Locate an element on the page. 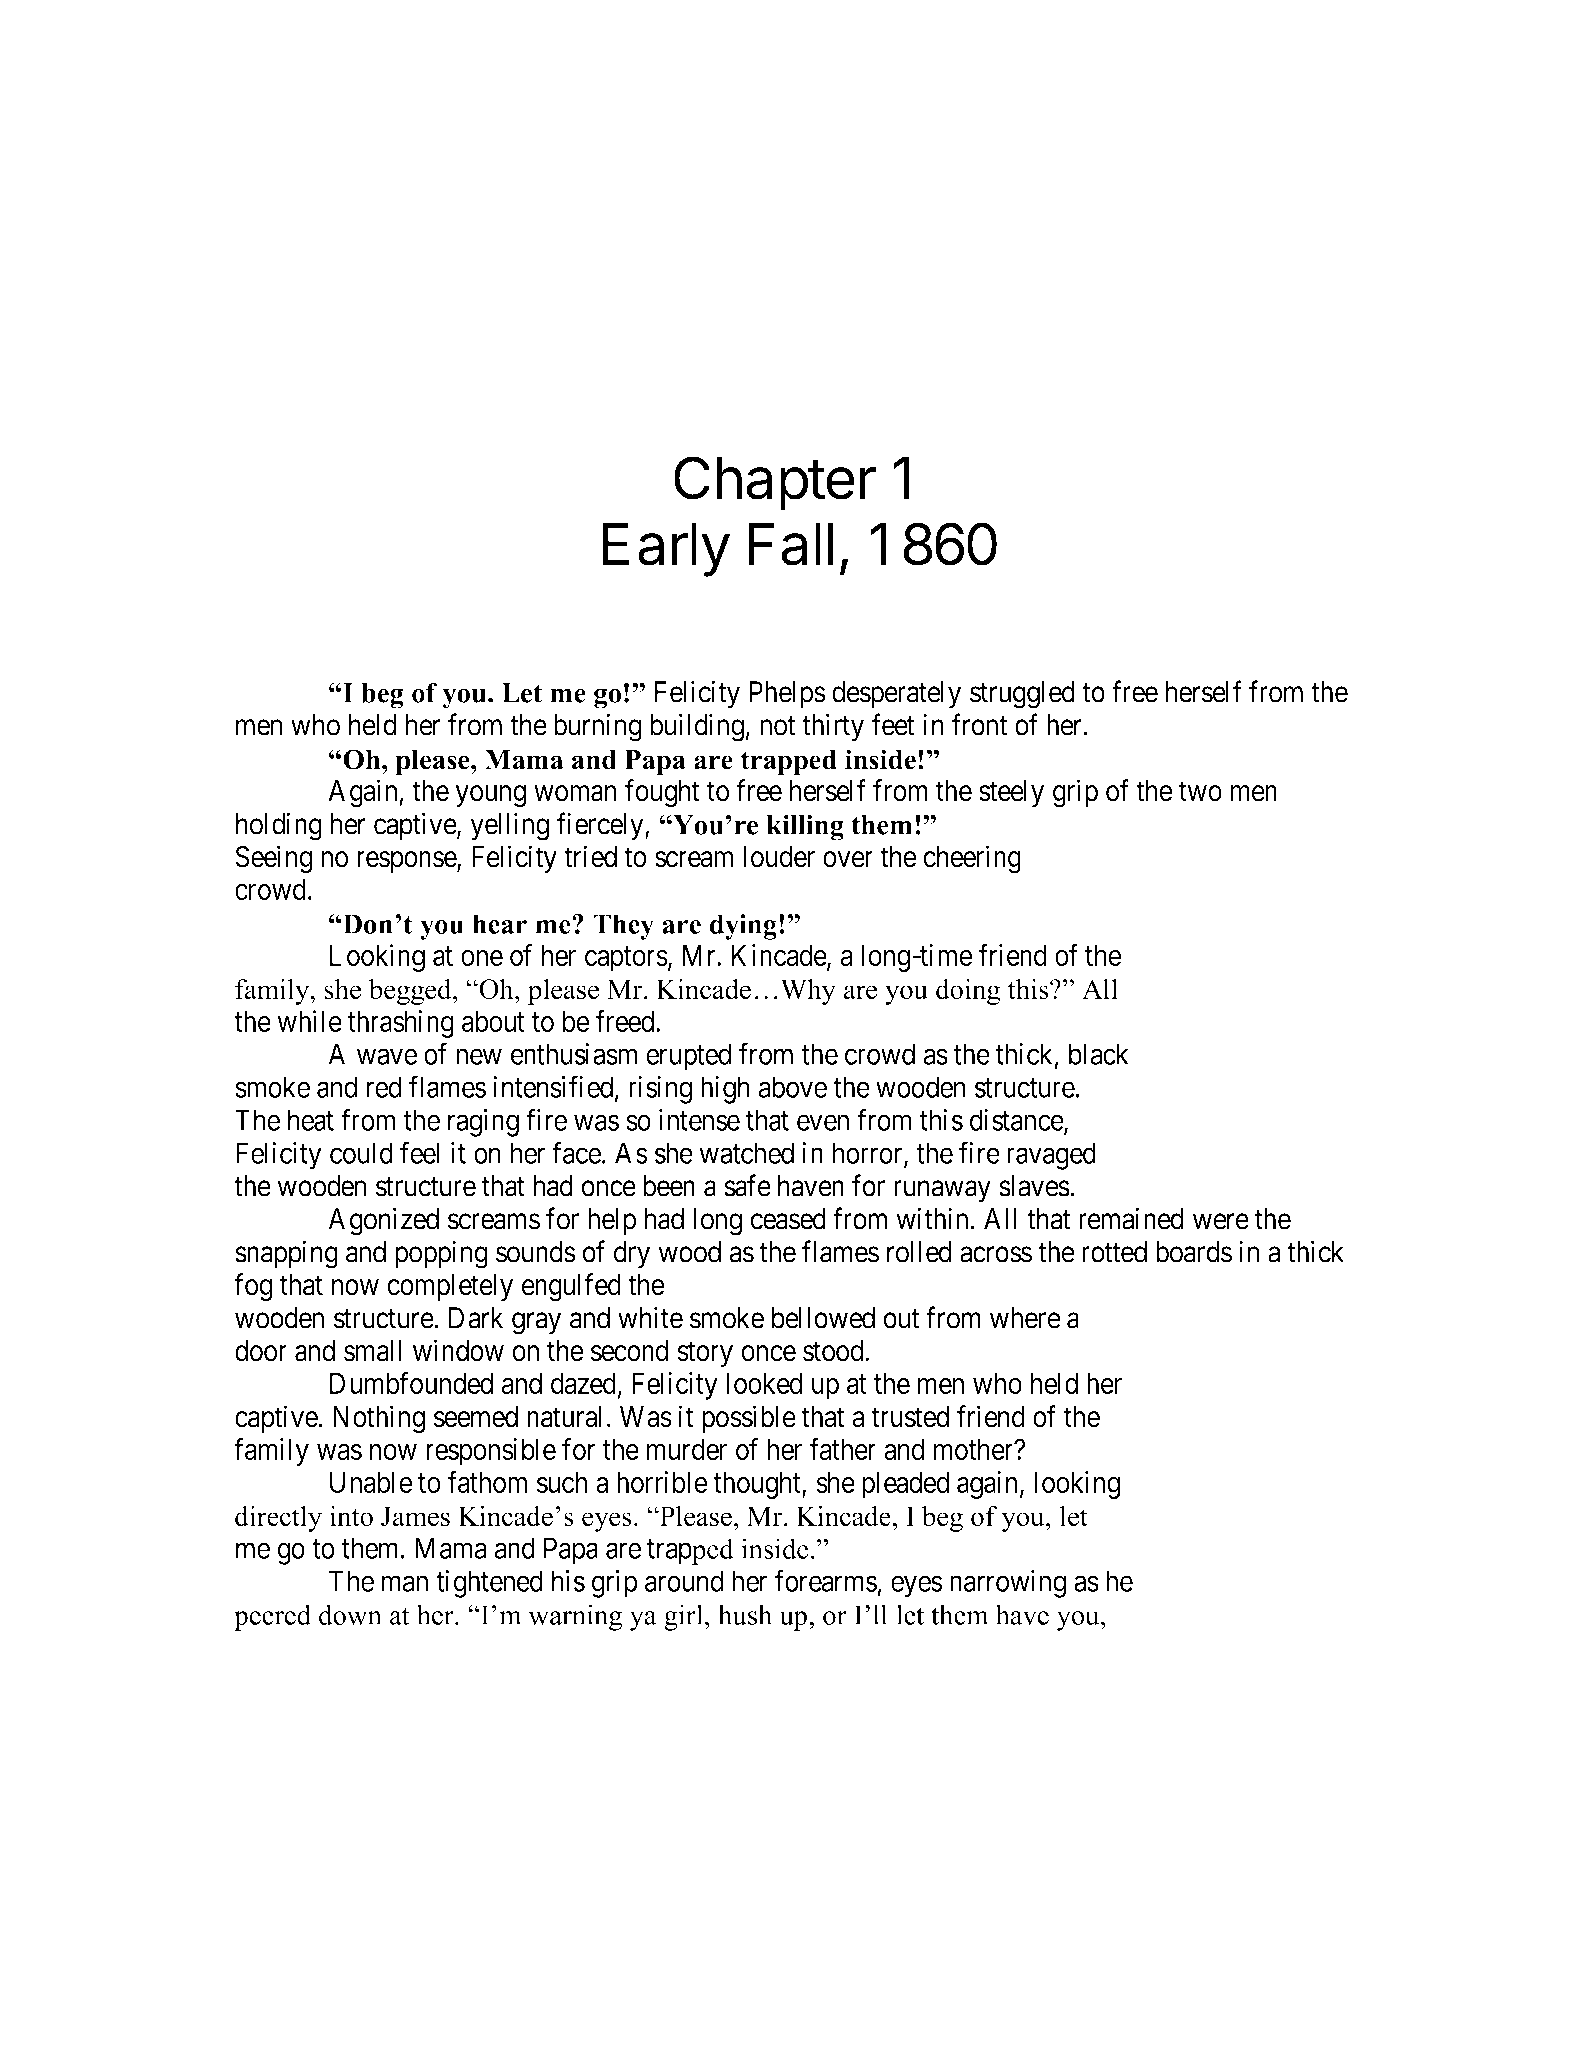  erupted is located at coordinates (688, 1057).
